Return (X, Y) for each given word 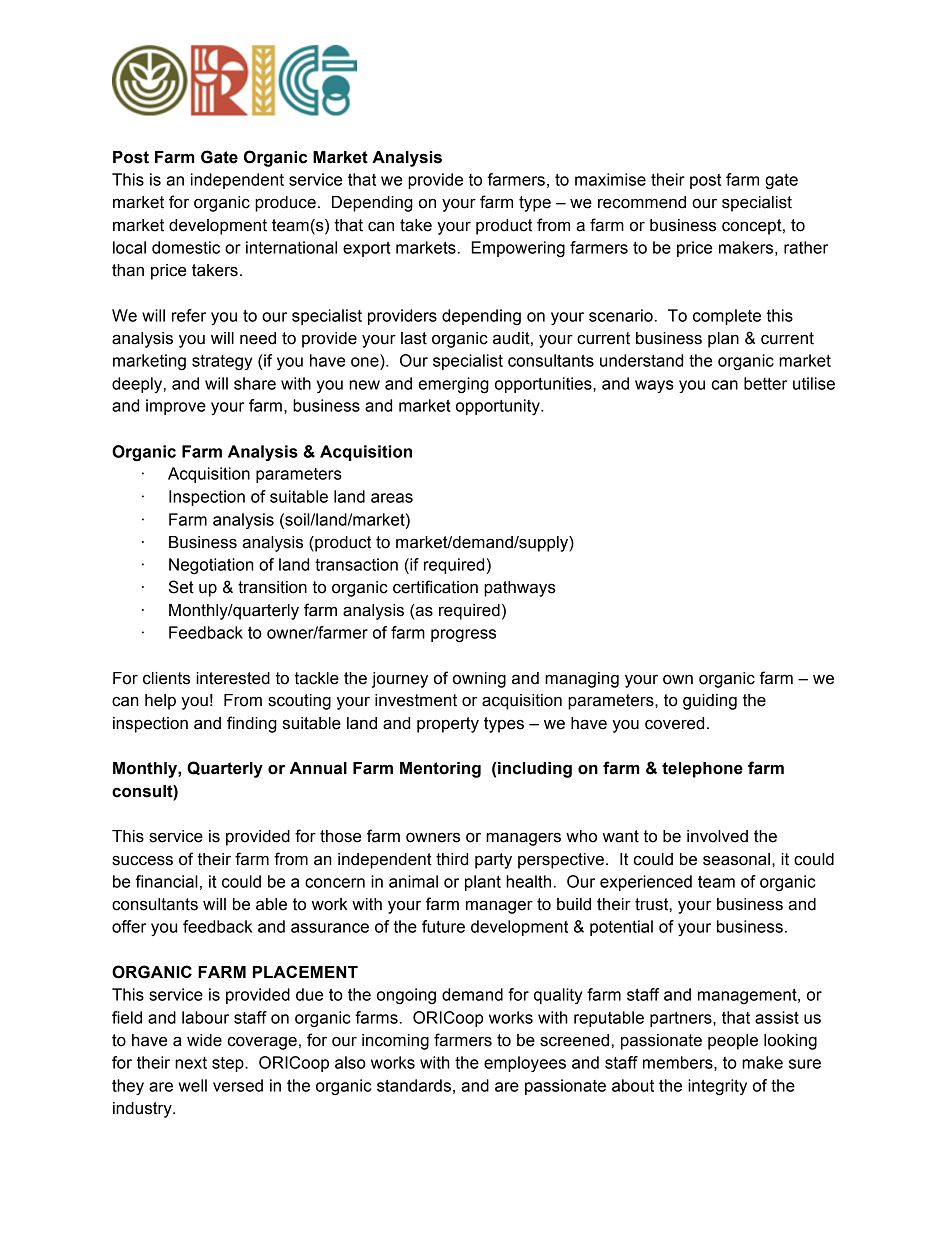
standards (414, 1085)
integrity (717, 1087)
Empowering (518, 249)
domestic (186, 247)
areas (392, 498)
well (192, 1085)
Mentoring (440, 770)
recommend (642, 202)
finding (252, 724)
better (765, 383)
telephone (702, 770)
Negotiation (211, 566)
